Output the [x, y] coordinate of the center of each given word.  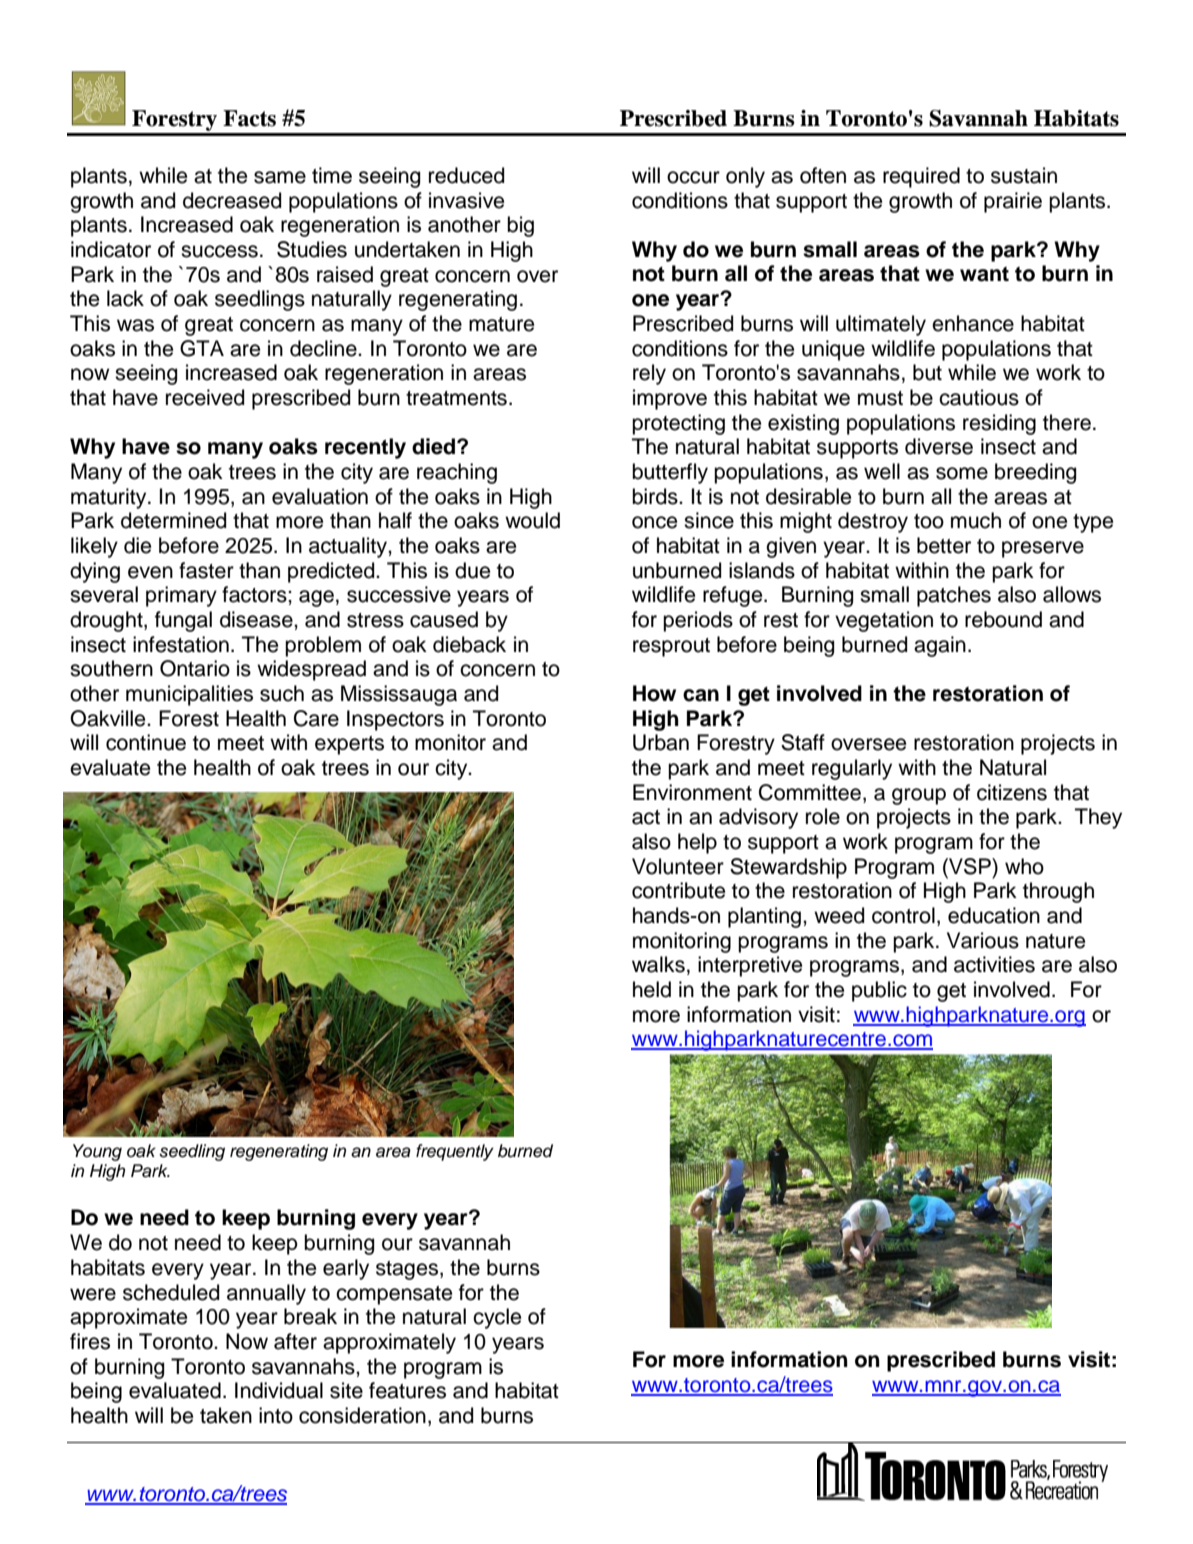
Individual [279, 1390]
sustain [1024, 175]
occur [693, 177]
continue [146, 742]
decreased [232, 200]
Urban [661, 742]
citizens [1012, 792]
